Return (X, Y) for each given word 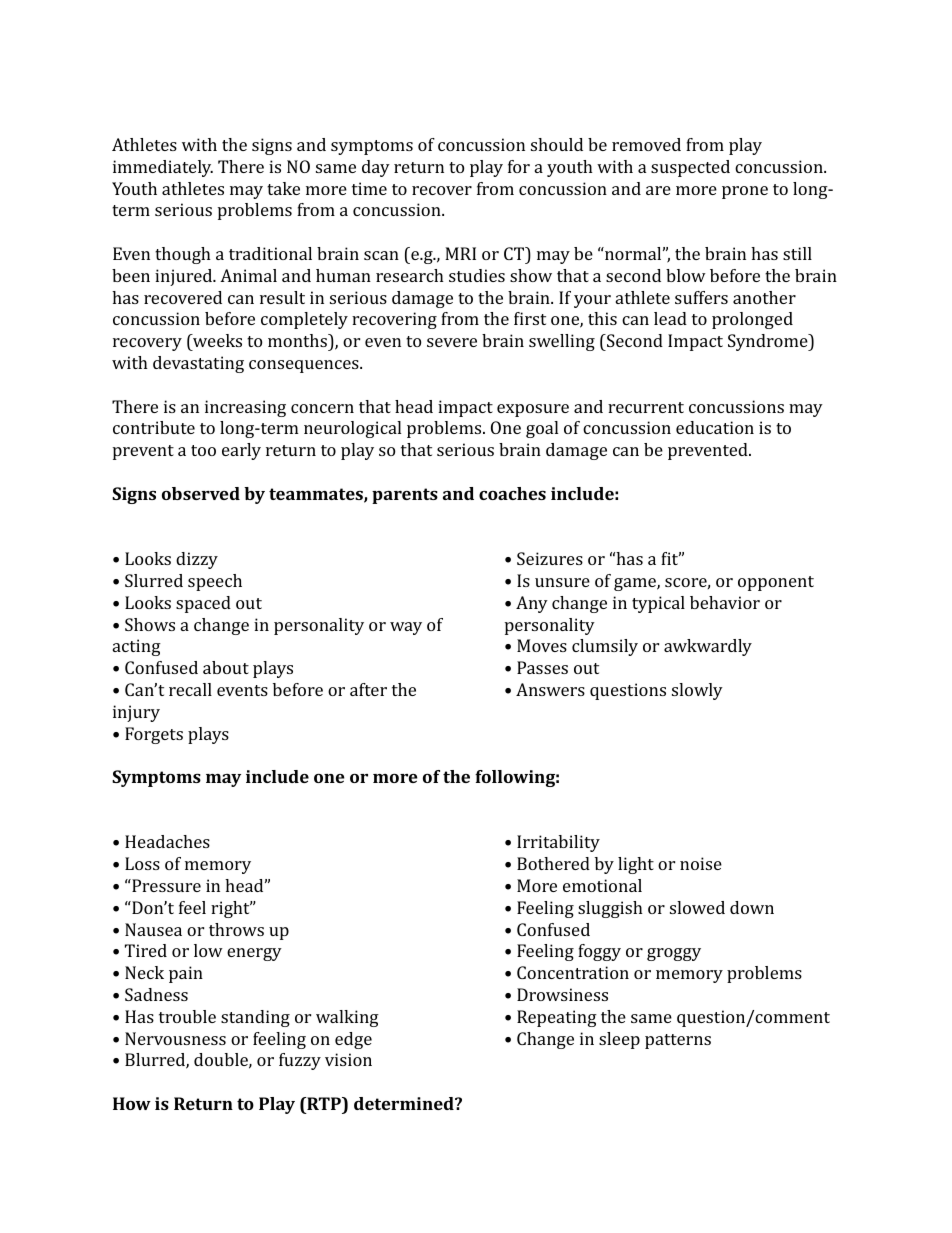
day (376, 168)
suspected (690, 168)
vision (348, 1059)
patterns (678, 1041)
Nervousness (175, 1038)
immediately (163, 168)
